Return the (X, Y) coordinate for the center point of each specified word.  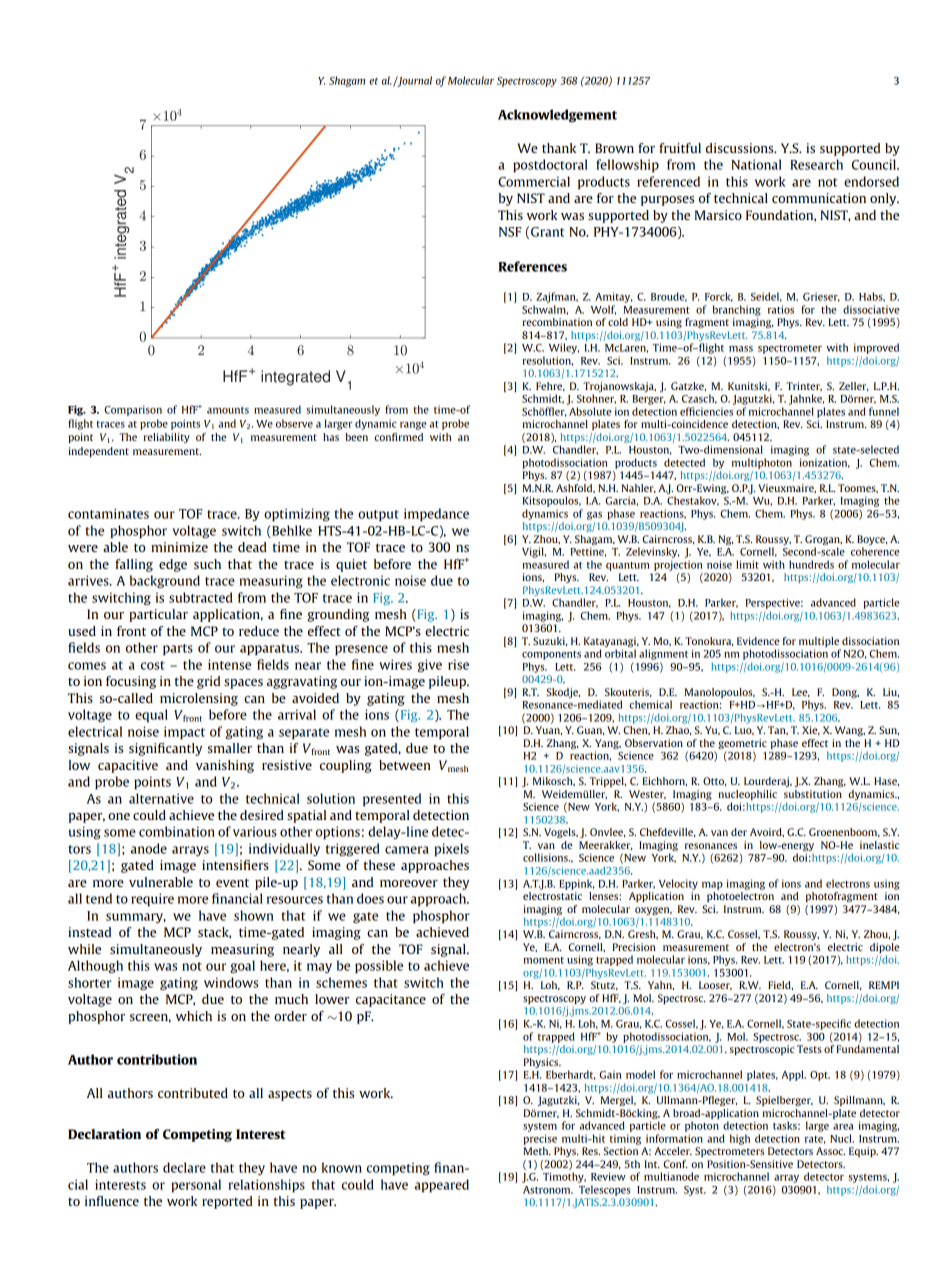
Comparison (133, 410)
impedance (436, 515)
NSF (510, 232)
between (405, 765)
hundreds (811, 564)
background (165, 581)
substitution (813, 794)
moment (543, 960)
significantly (166, 749)
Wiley (564, 348)
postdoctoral (550, 166)
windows (231, 982)
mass (741, 349)
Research (816, 164)
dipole (885, 949)
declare (184, 1167)
